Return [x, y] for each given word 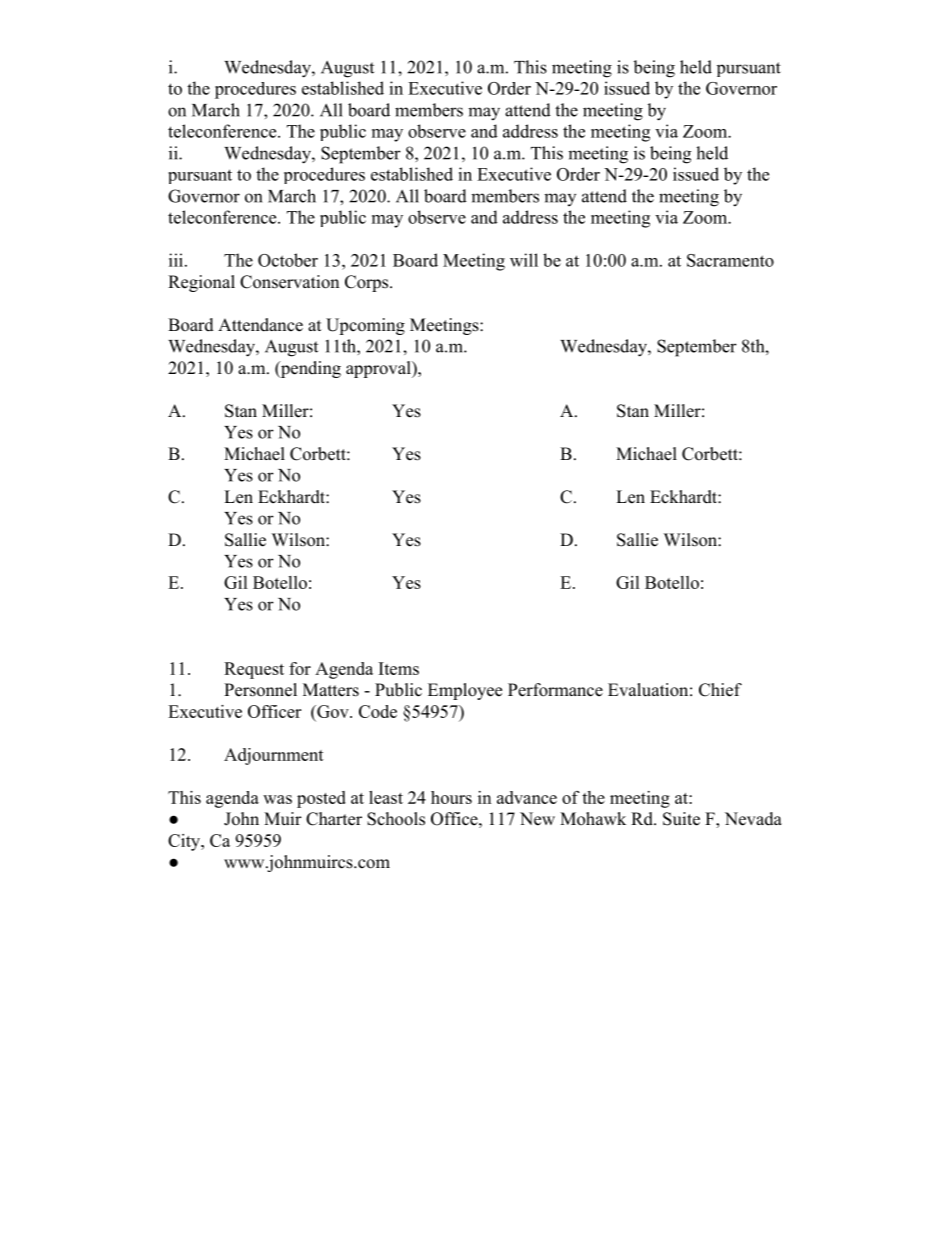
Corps [368, 283]
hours [451, 797]
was [277, 799]
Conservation [289, 282]
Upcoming [365, 326]
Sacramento [730, 260]
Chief [720, 690]
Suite [681, 819]
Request [254, 670]
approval [379, 369]
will [524, 260]
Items [399, 668]
